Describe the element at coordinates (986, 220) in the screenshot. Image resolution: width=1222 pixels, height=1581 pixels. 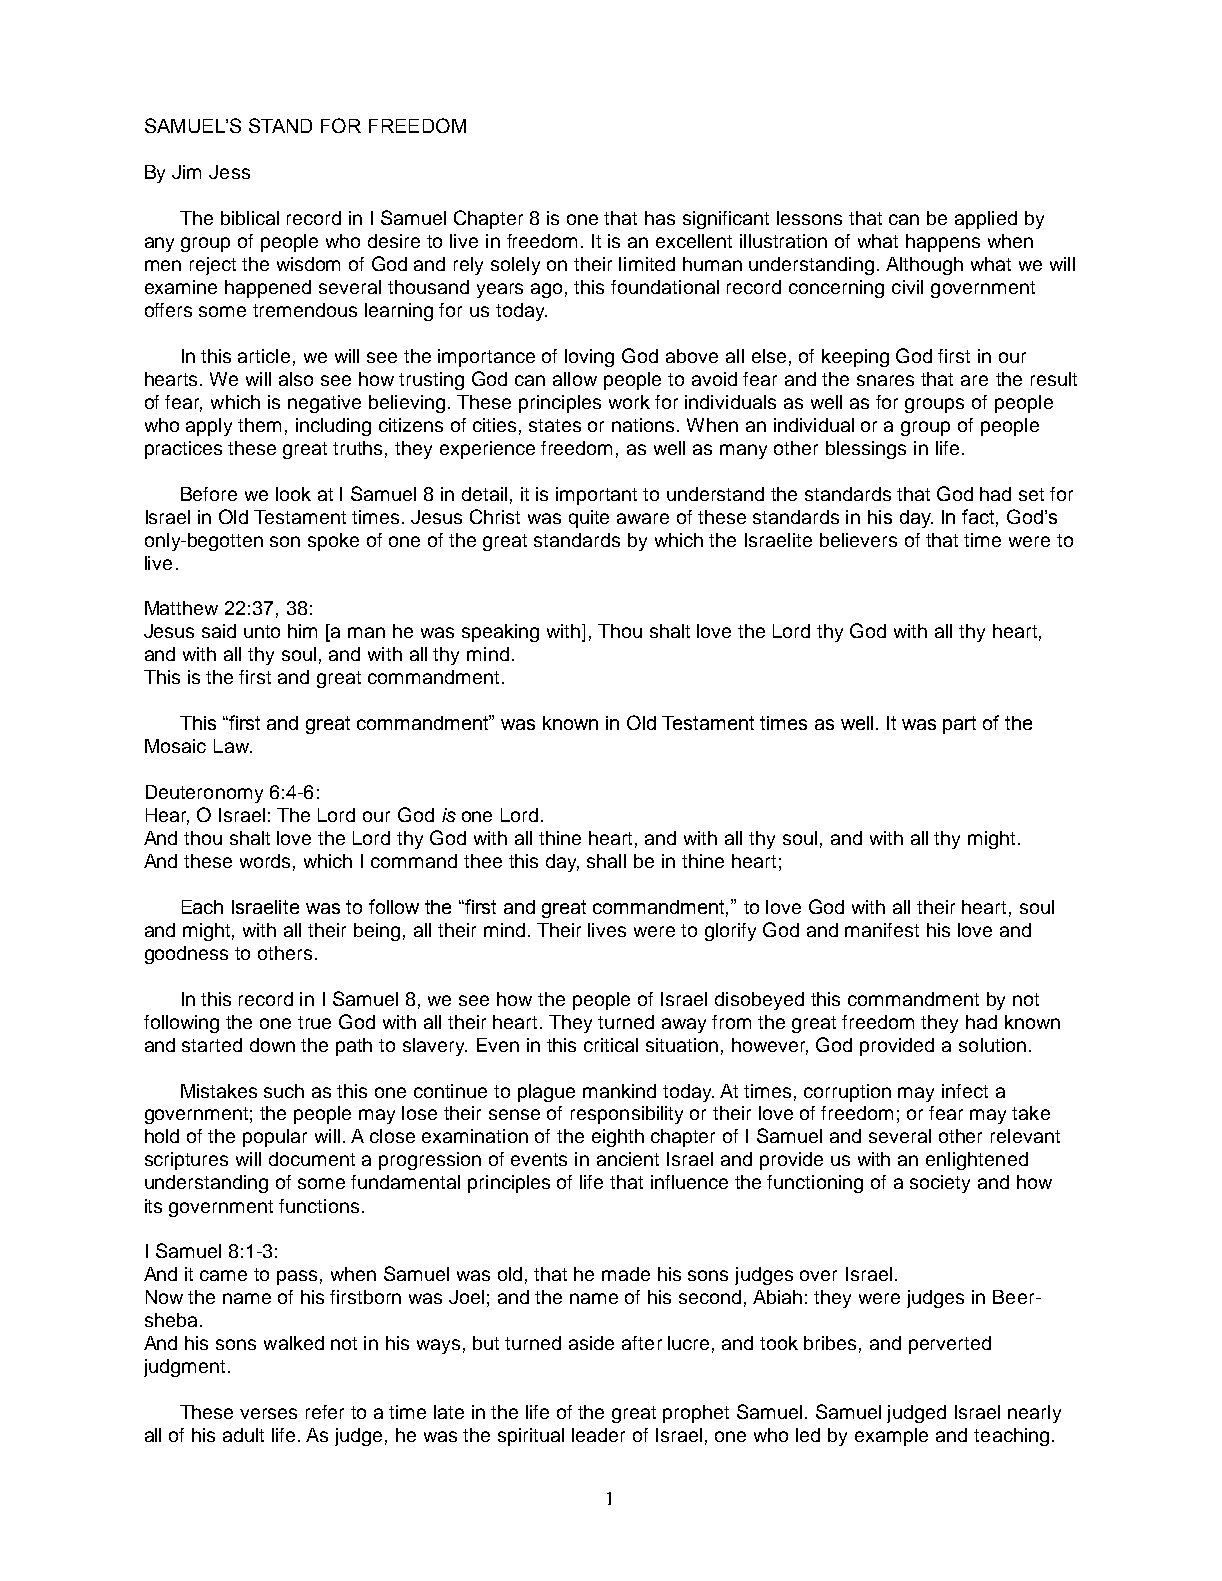
I see `applied` at that location.
